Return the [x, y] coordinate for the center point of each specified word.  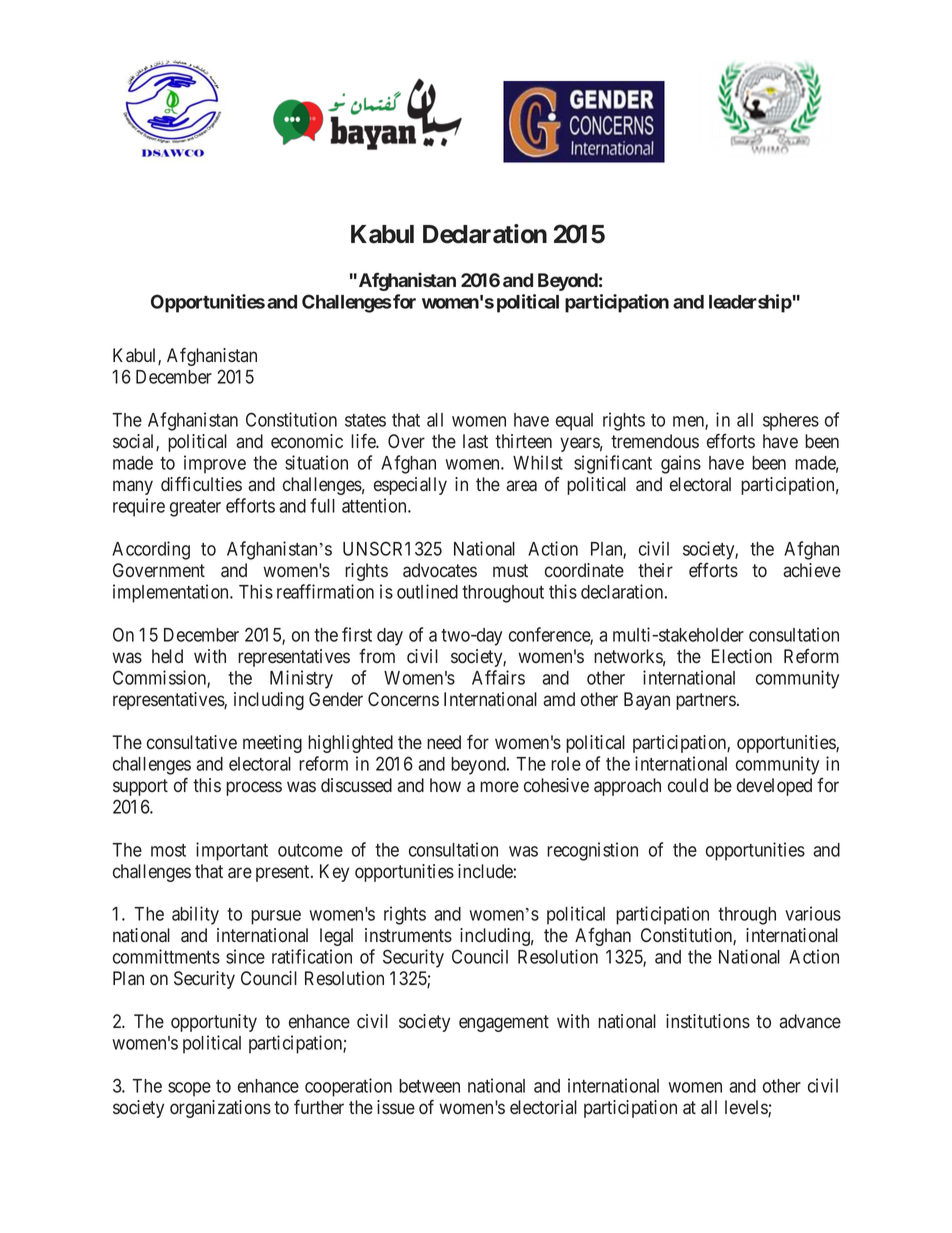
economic [307, 441]
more [499, 787]
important [232, 851]
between [429, 1086]
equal [574, 422]
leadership [750, 303]
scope [189, 1089]
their [655, 570]
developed [774, 787]
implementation [172, 593]
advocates [440, 570]
